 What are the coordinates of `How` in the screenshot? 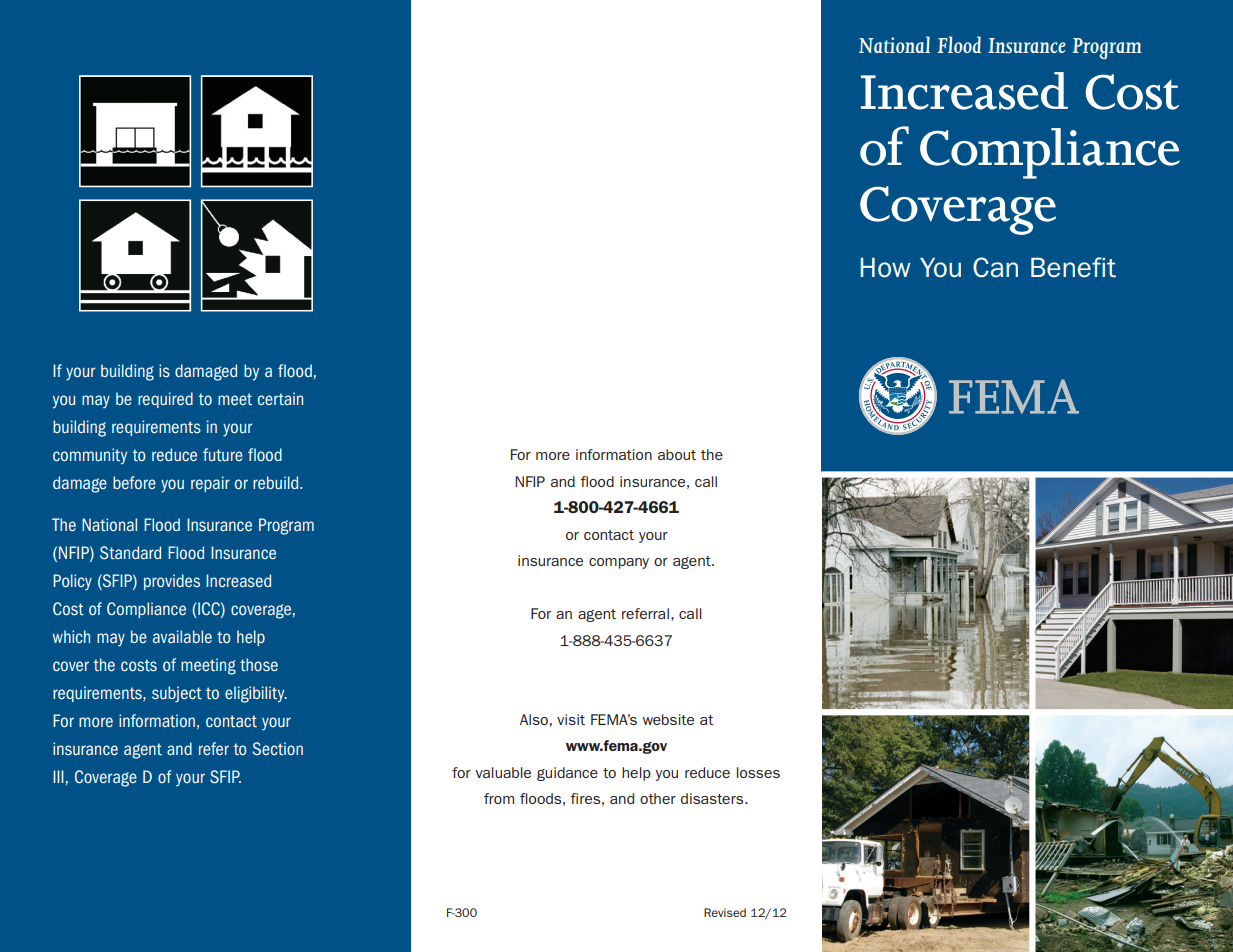 It's located at (885, 268).
